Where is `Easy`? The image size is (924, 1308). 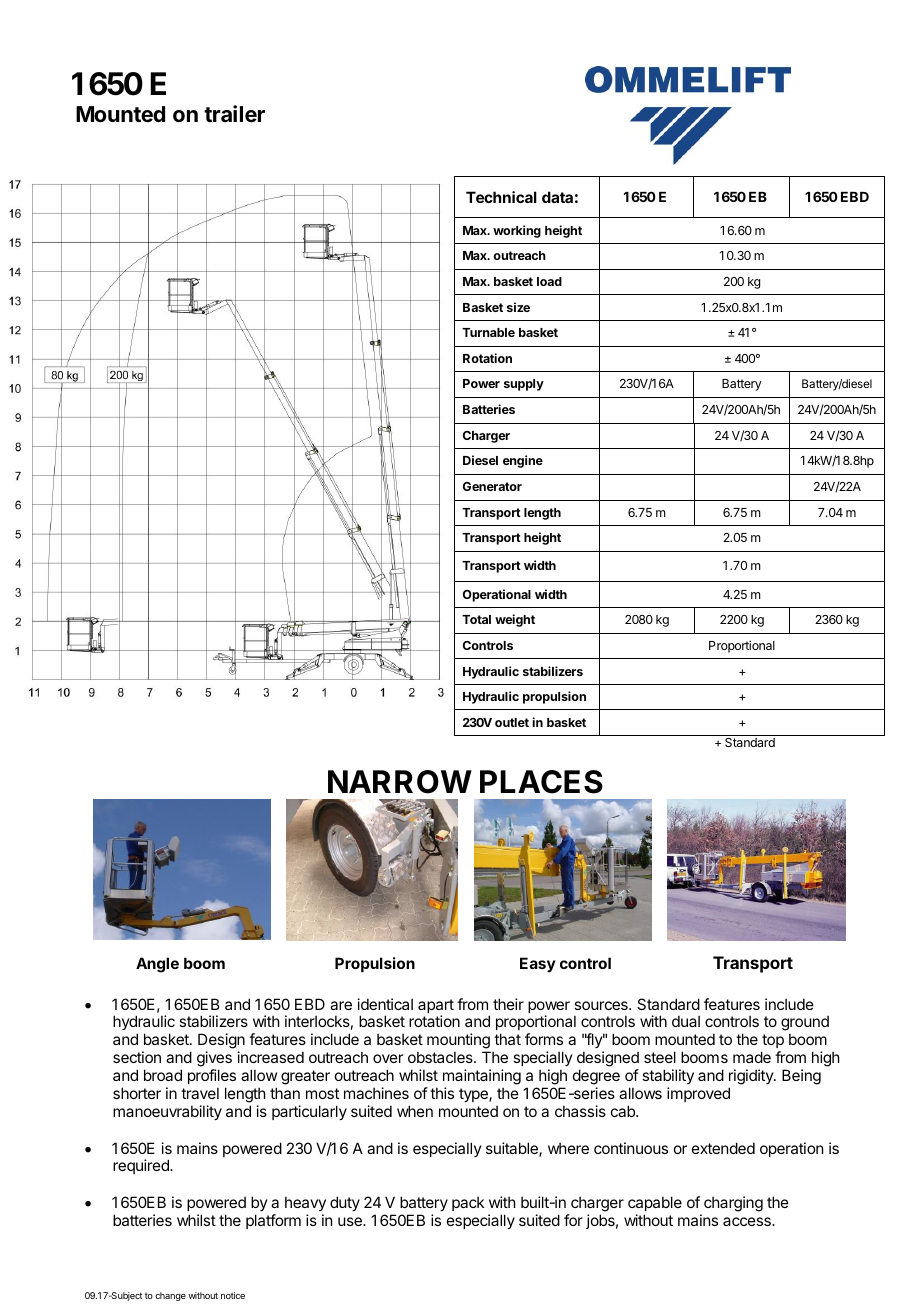 Easy is located at coordinates (538, 964).
